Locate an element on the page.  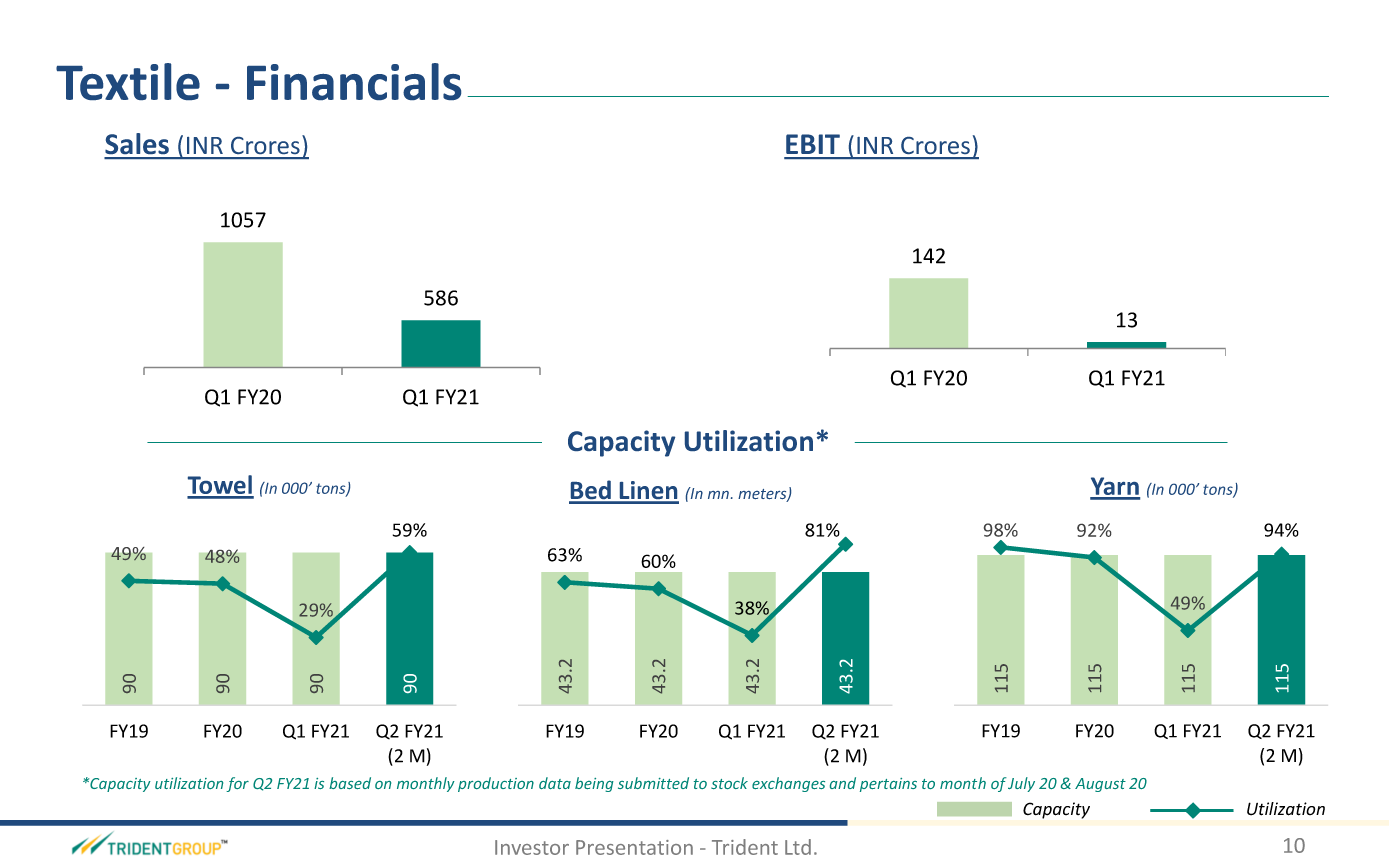
and is located at coordinates (843, 783).
